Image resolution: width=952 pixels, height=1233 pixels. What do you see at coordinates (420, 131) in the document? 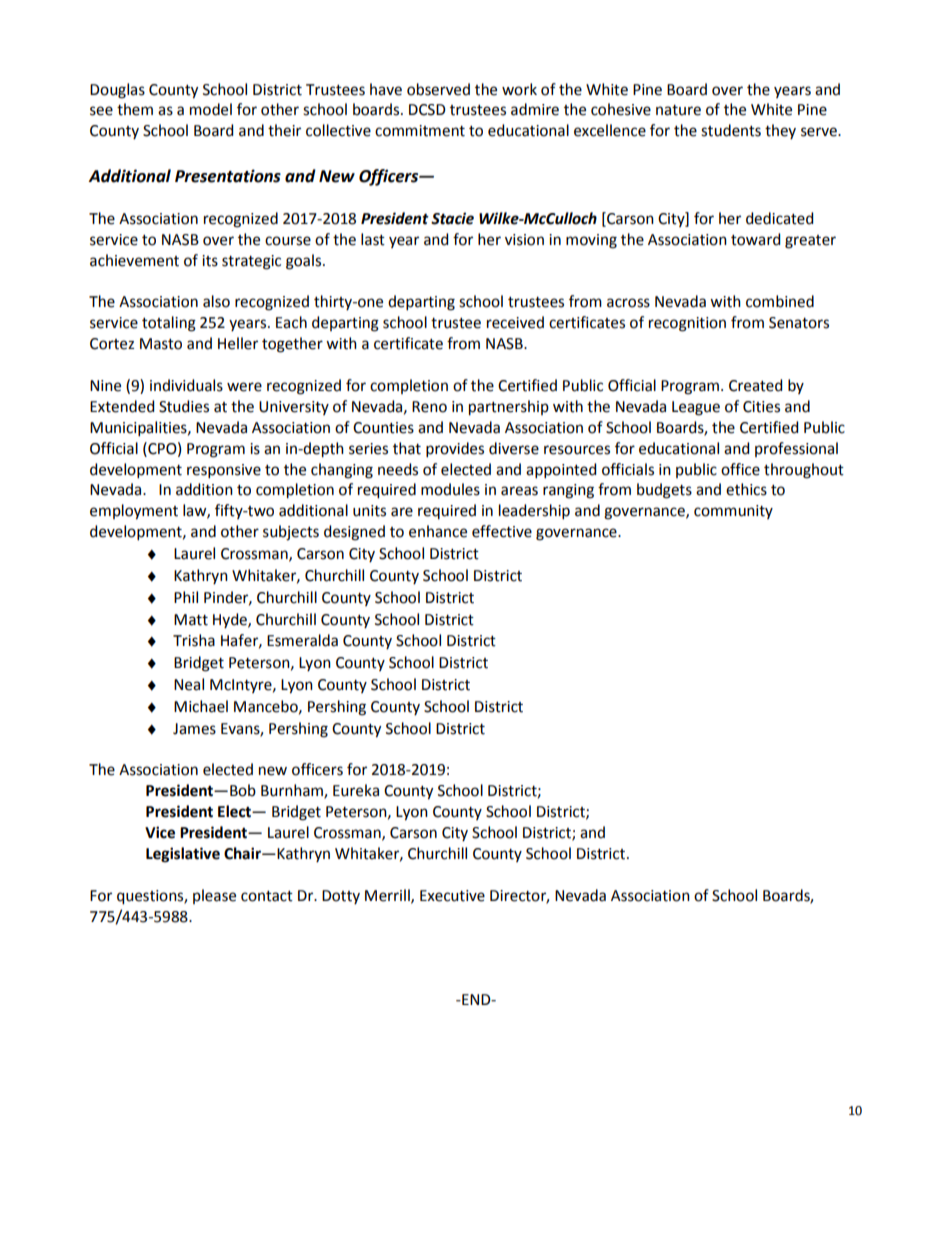
I see `commitment` at bounding box center [420, 131].
